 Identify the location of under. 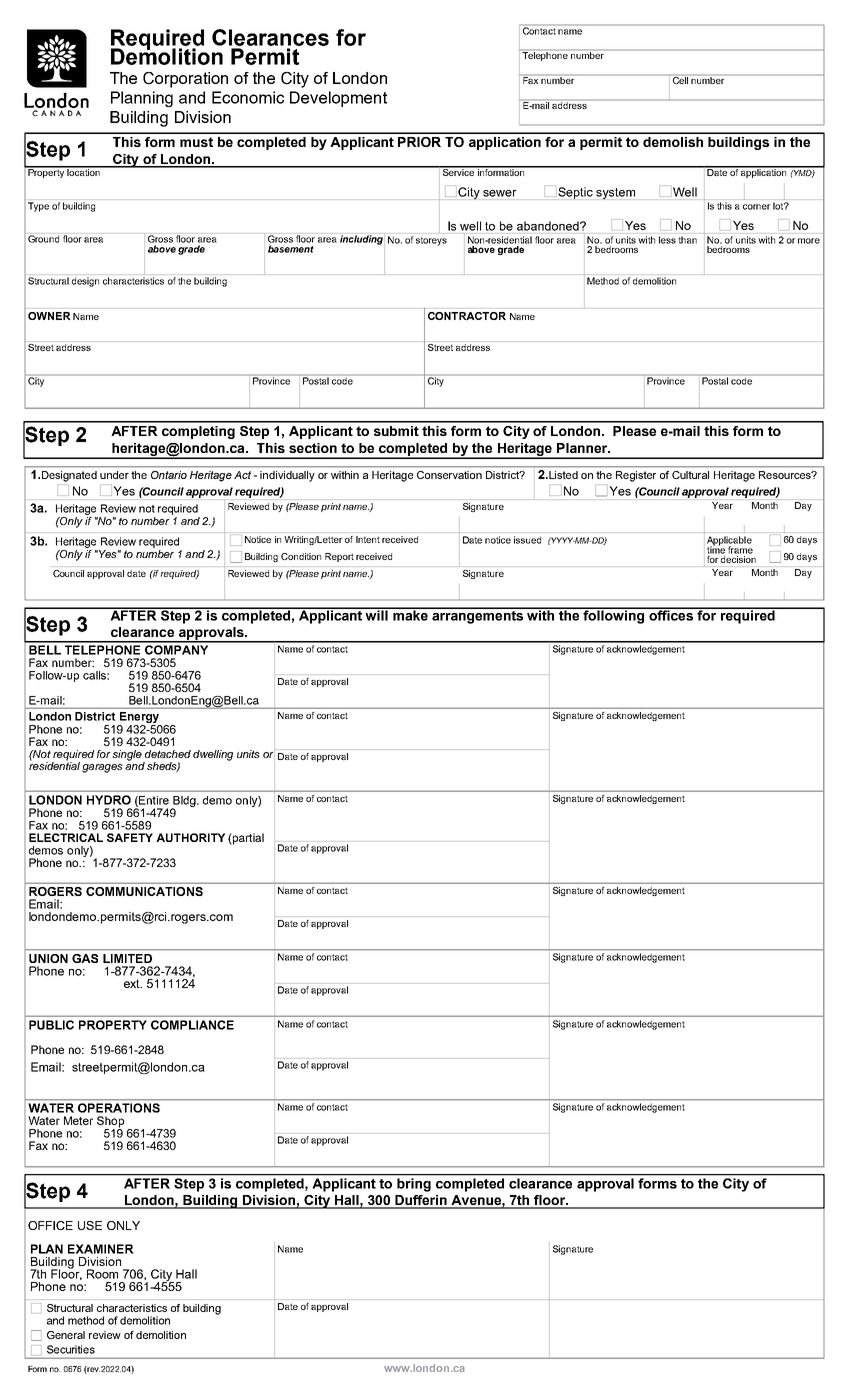
(114, 475).
